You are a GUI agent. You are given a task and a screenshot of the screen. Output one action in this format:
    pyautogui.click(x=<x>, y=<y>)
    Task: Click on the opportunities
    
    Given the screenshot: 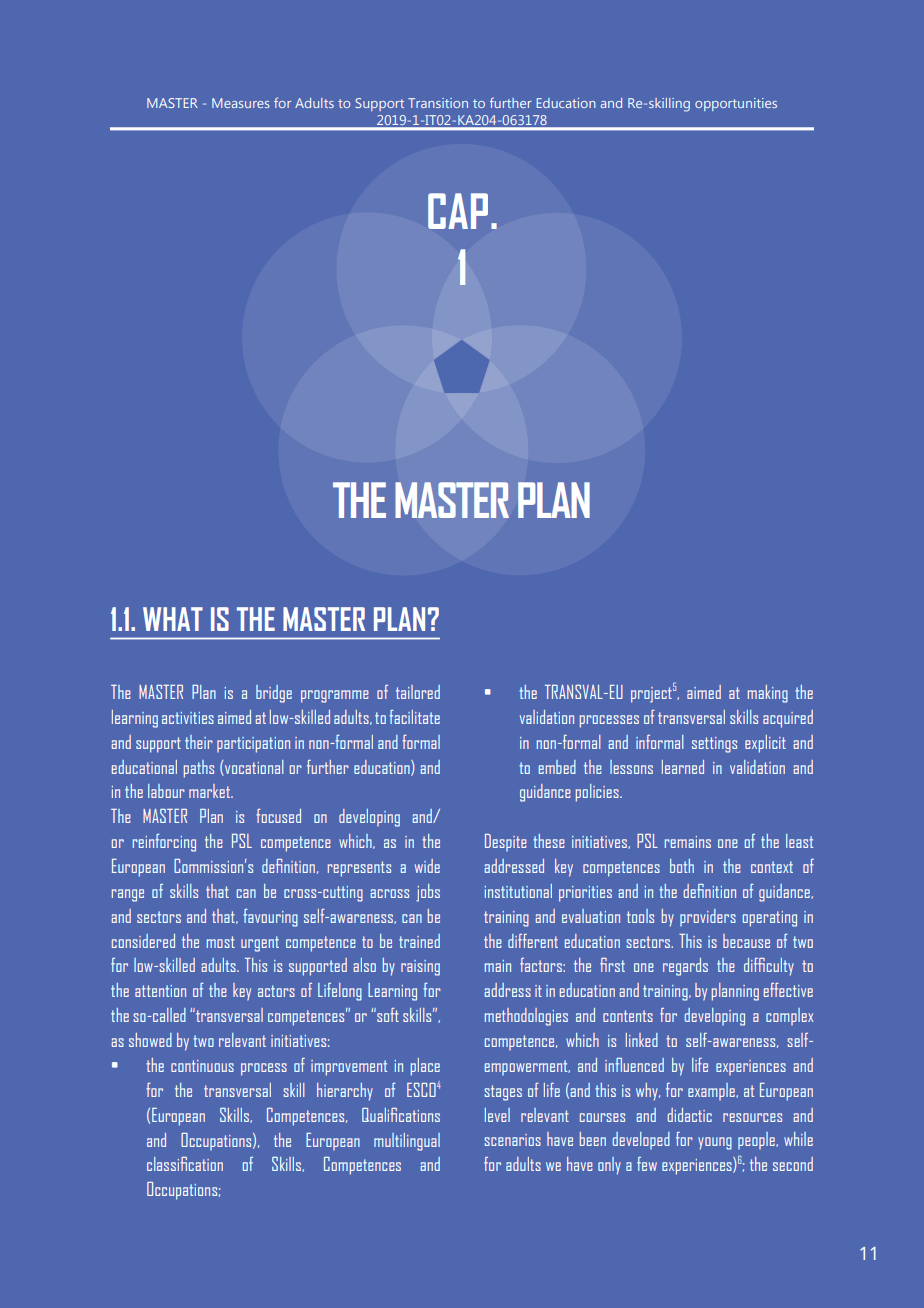 What is the action you would take?
    pyautogui.click(x=736, y=104)
